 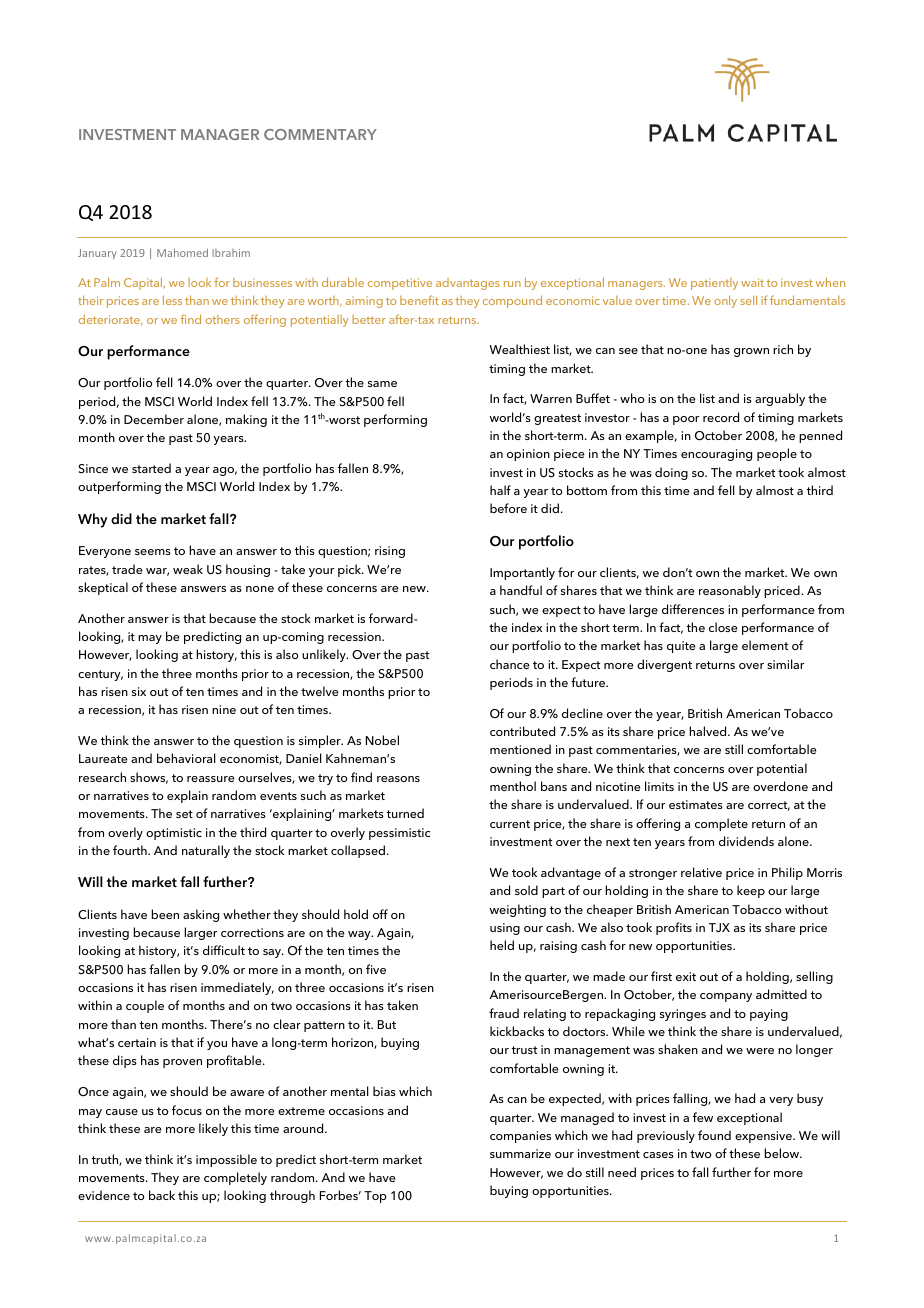 What do you see at coordinates (752, 282) in the screenshot?
I see `wait` at bounding box center [752, 282].
